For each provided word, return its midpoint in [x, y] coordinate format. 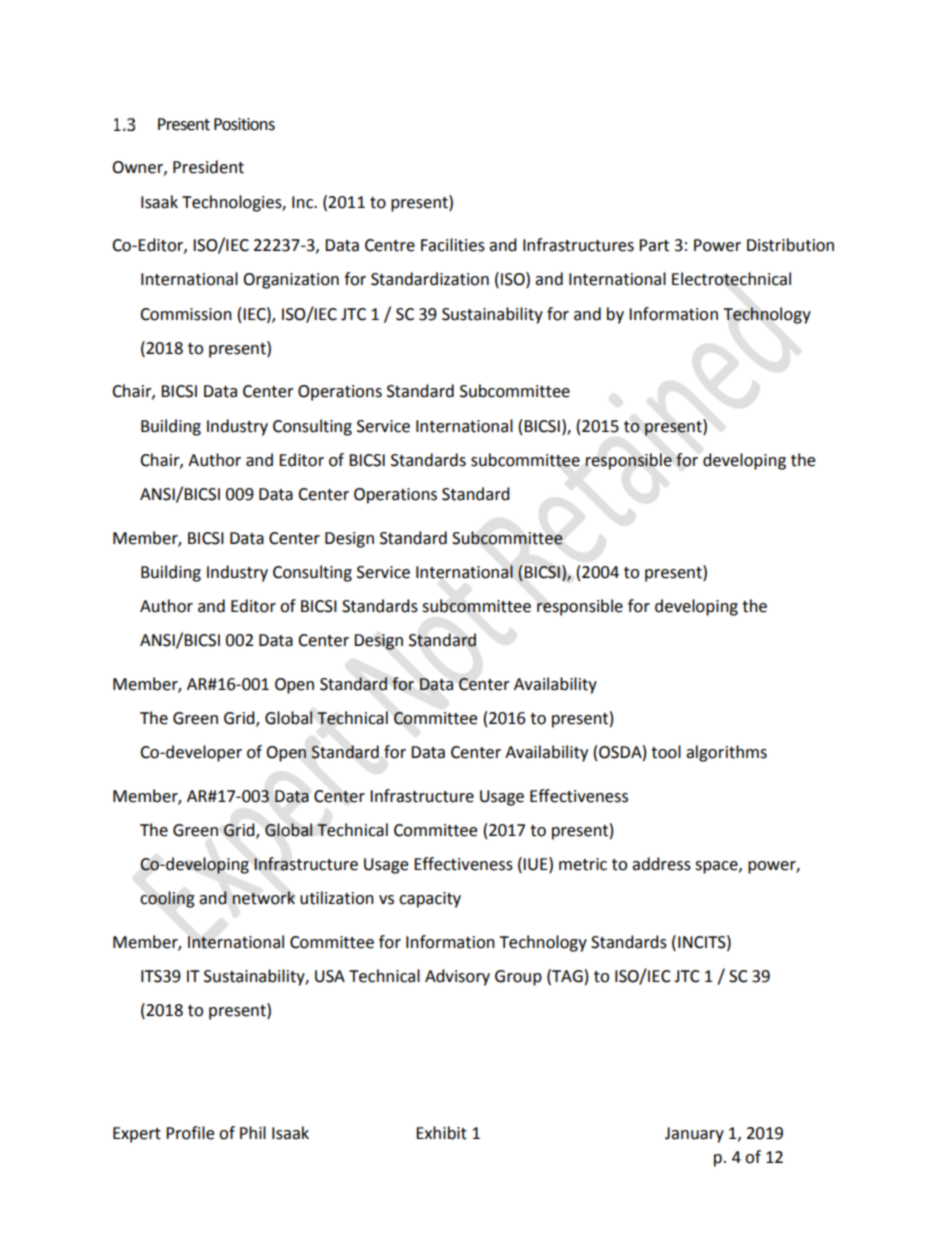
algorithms [726, 753]
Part [654, 245]
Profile [190, 1133]
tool [666, 752]
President [208, 167]
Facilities [453, 245]
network [263, 898]
